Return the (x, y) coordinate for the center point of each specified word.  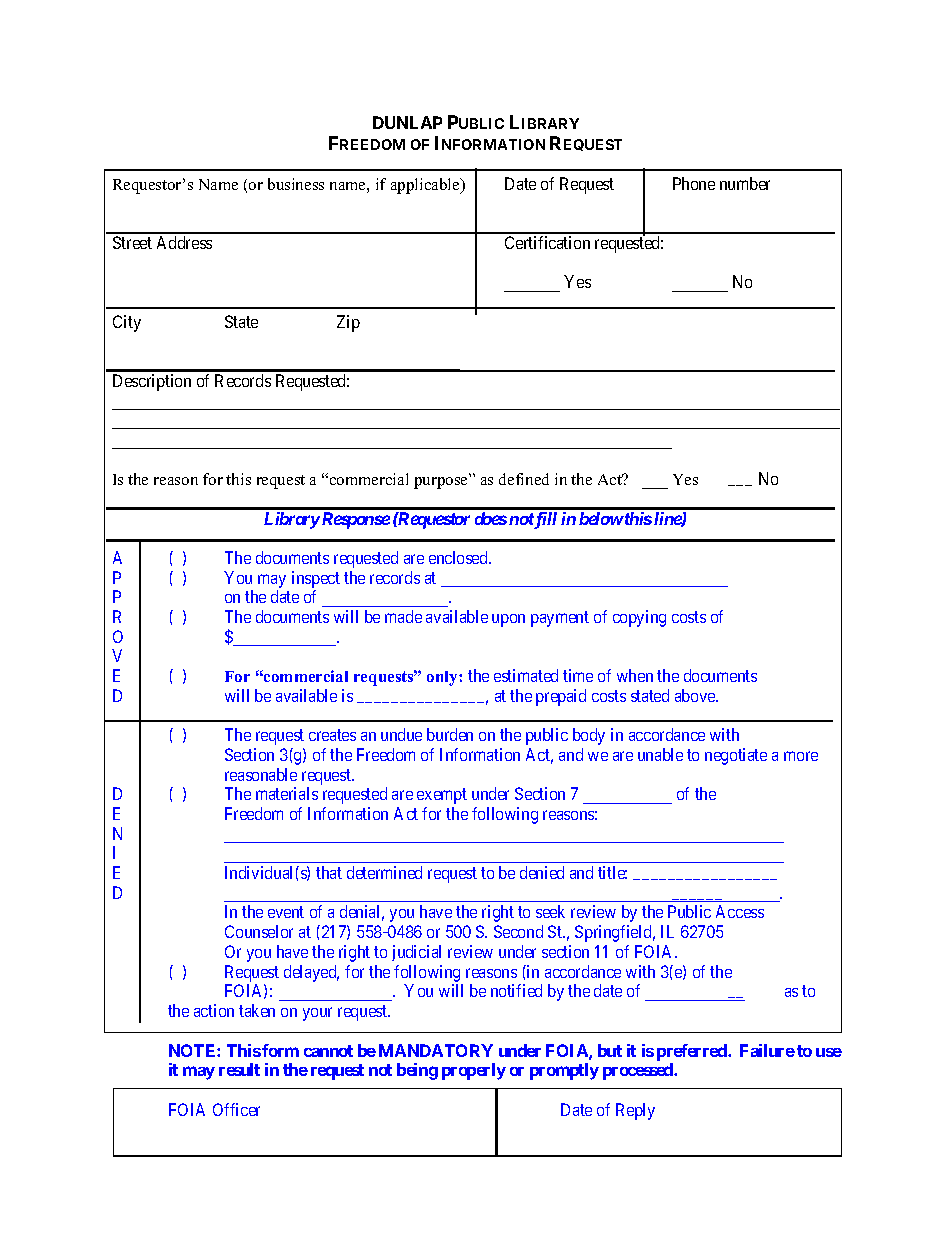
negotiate (736, 756)
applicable (426, 186)
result (239, 1069)
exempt (442, 796)
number (745, 183)
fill (545, 520)
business (296, 184)
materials (287, 793)
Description (152, 382)
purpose (440, 483)
